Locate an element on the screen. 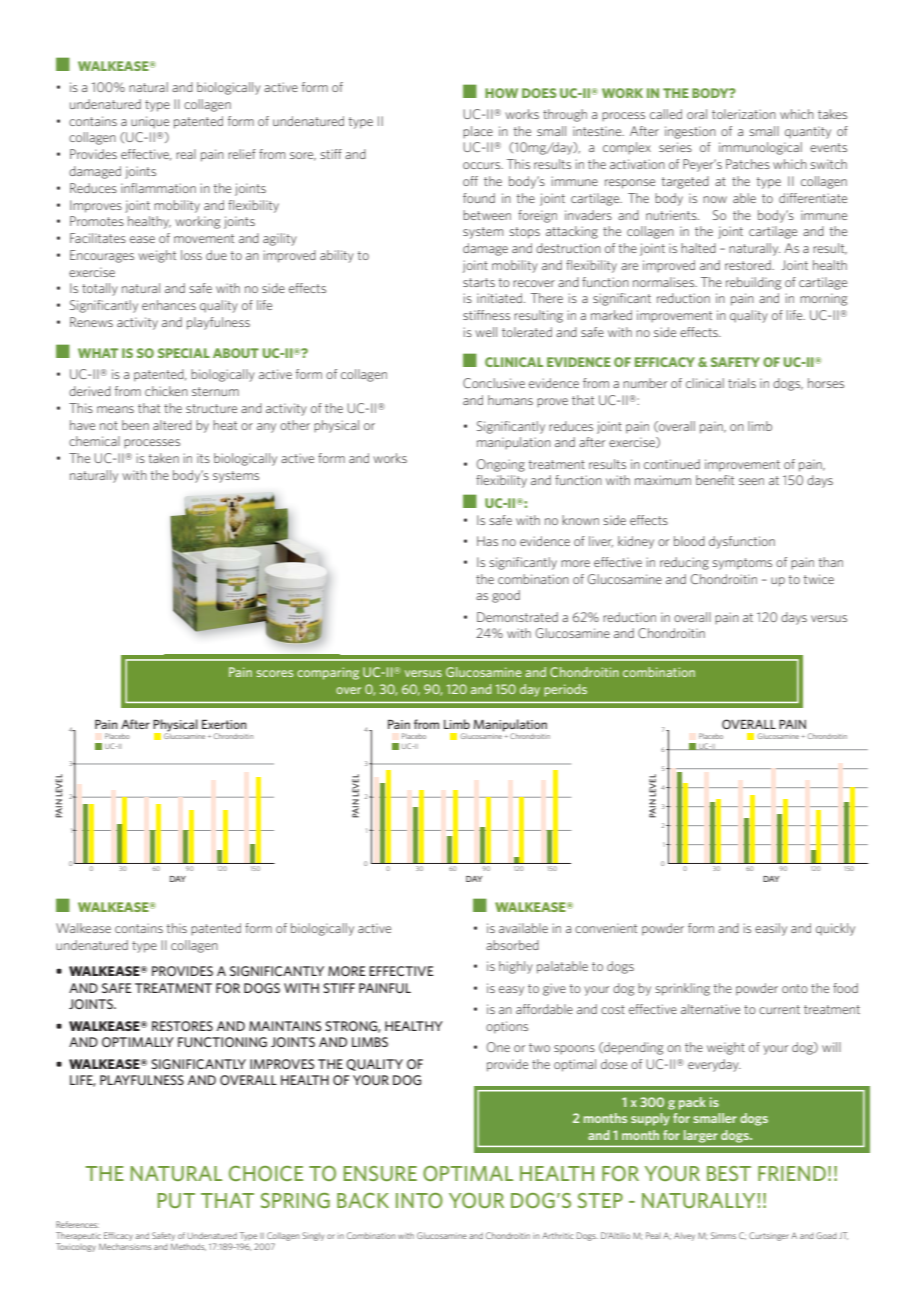 Image resolution: width=924 pixels, height=1308 pixels. Exertion is located at coordinates (224, 724).
